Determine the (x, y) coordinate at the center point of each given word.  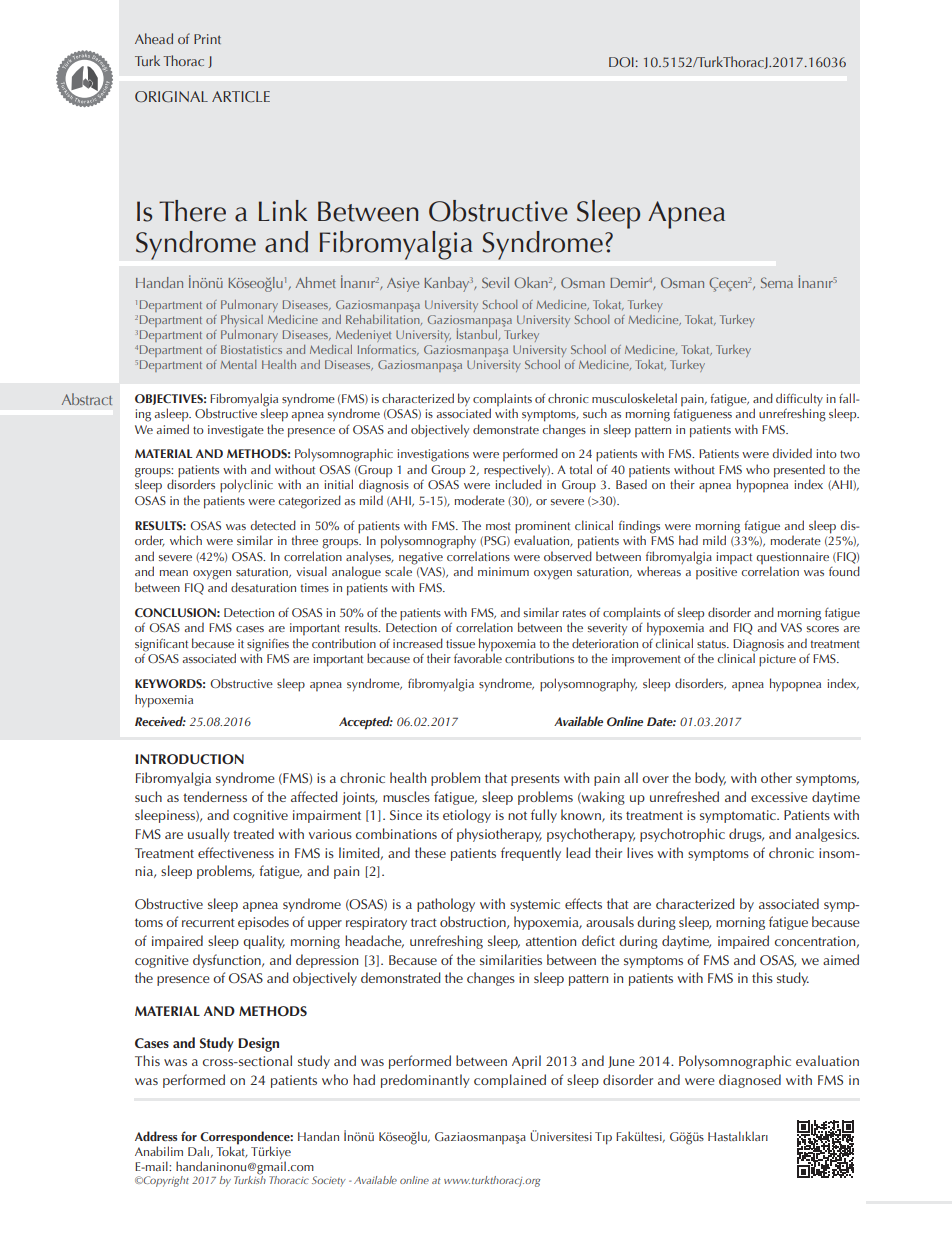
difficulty (799, 399)
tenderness (215, 796)
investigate (236, 431)
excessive (779, 797)
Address (156, 1136)
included (518, 484)
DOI (621, 62)
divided (792, 453)
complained (510, 1081)
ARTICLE (241, 96)
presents (535, 780)
